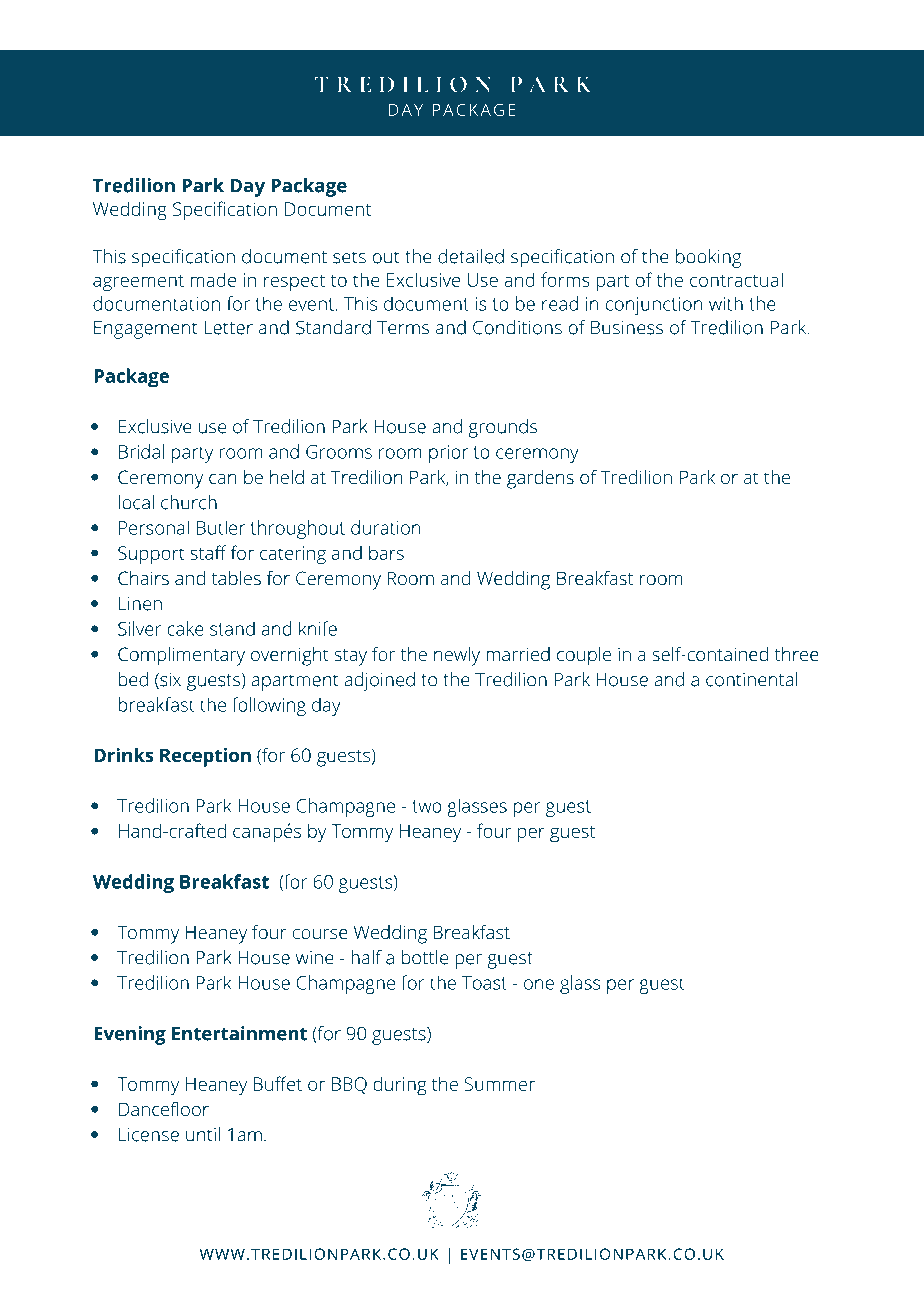 The image size is (924, 1308). What do you see at coordinates (500, 1084) in the image?
I see `Summer` at bounding box center [500, 1084].
